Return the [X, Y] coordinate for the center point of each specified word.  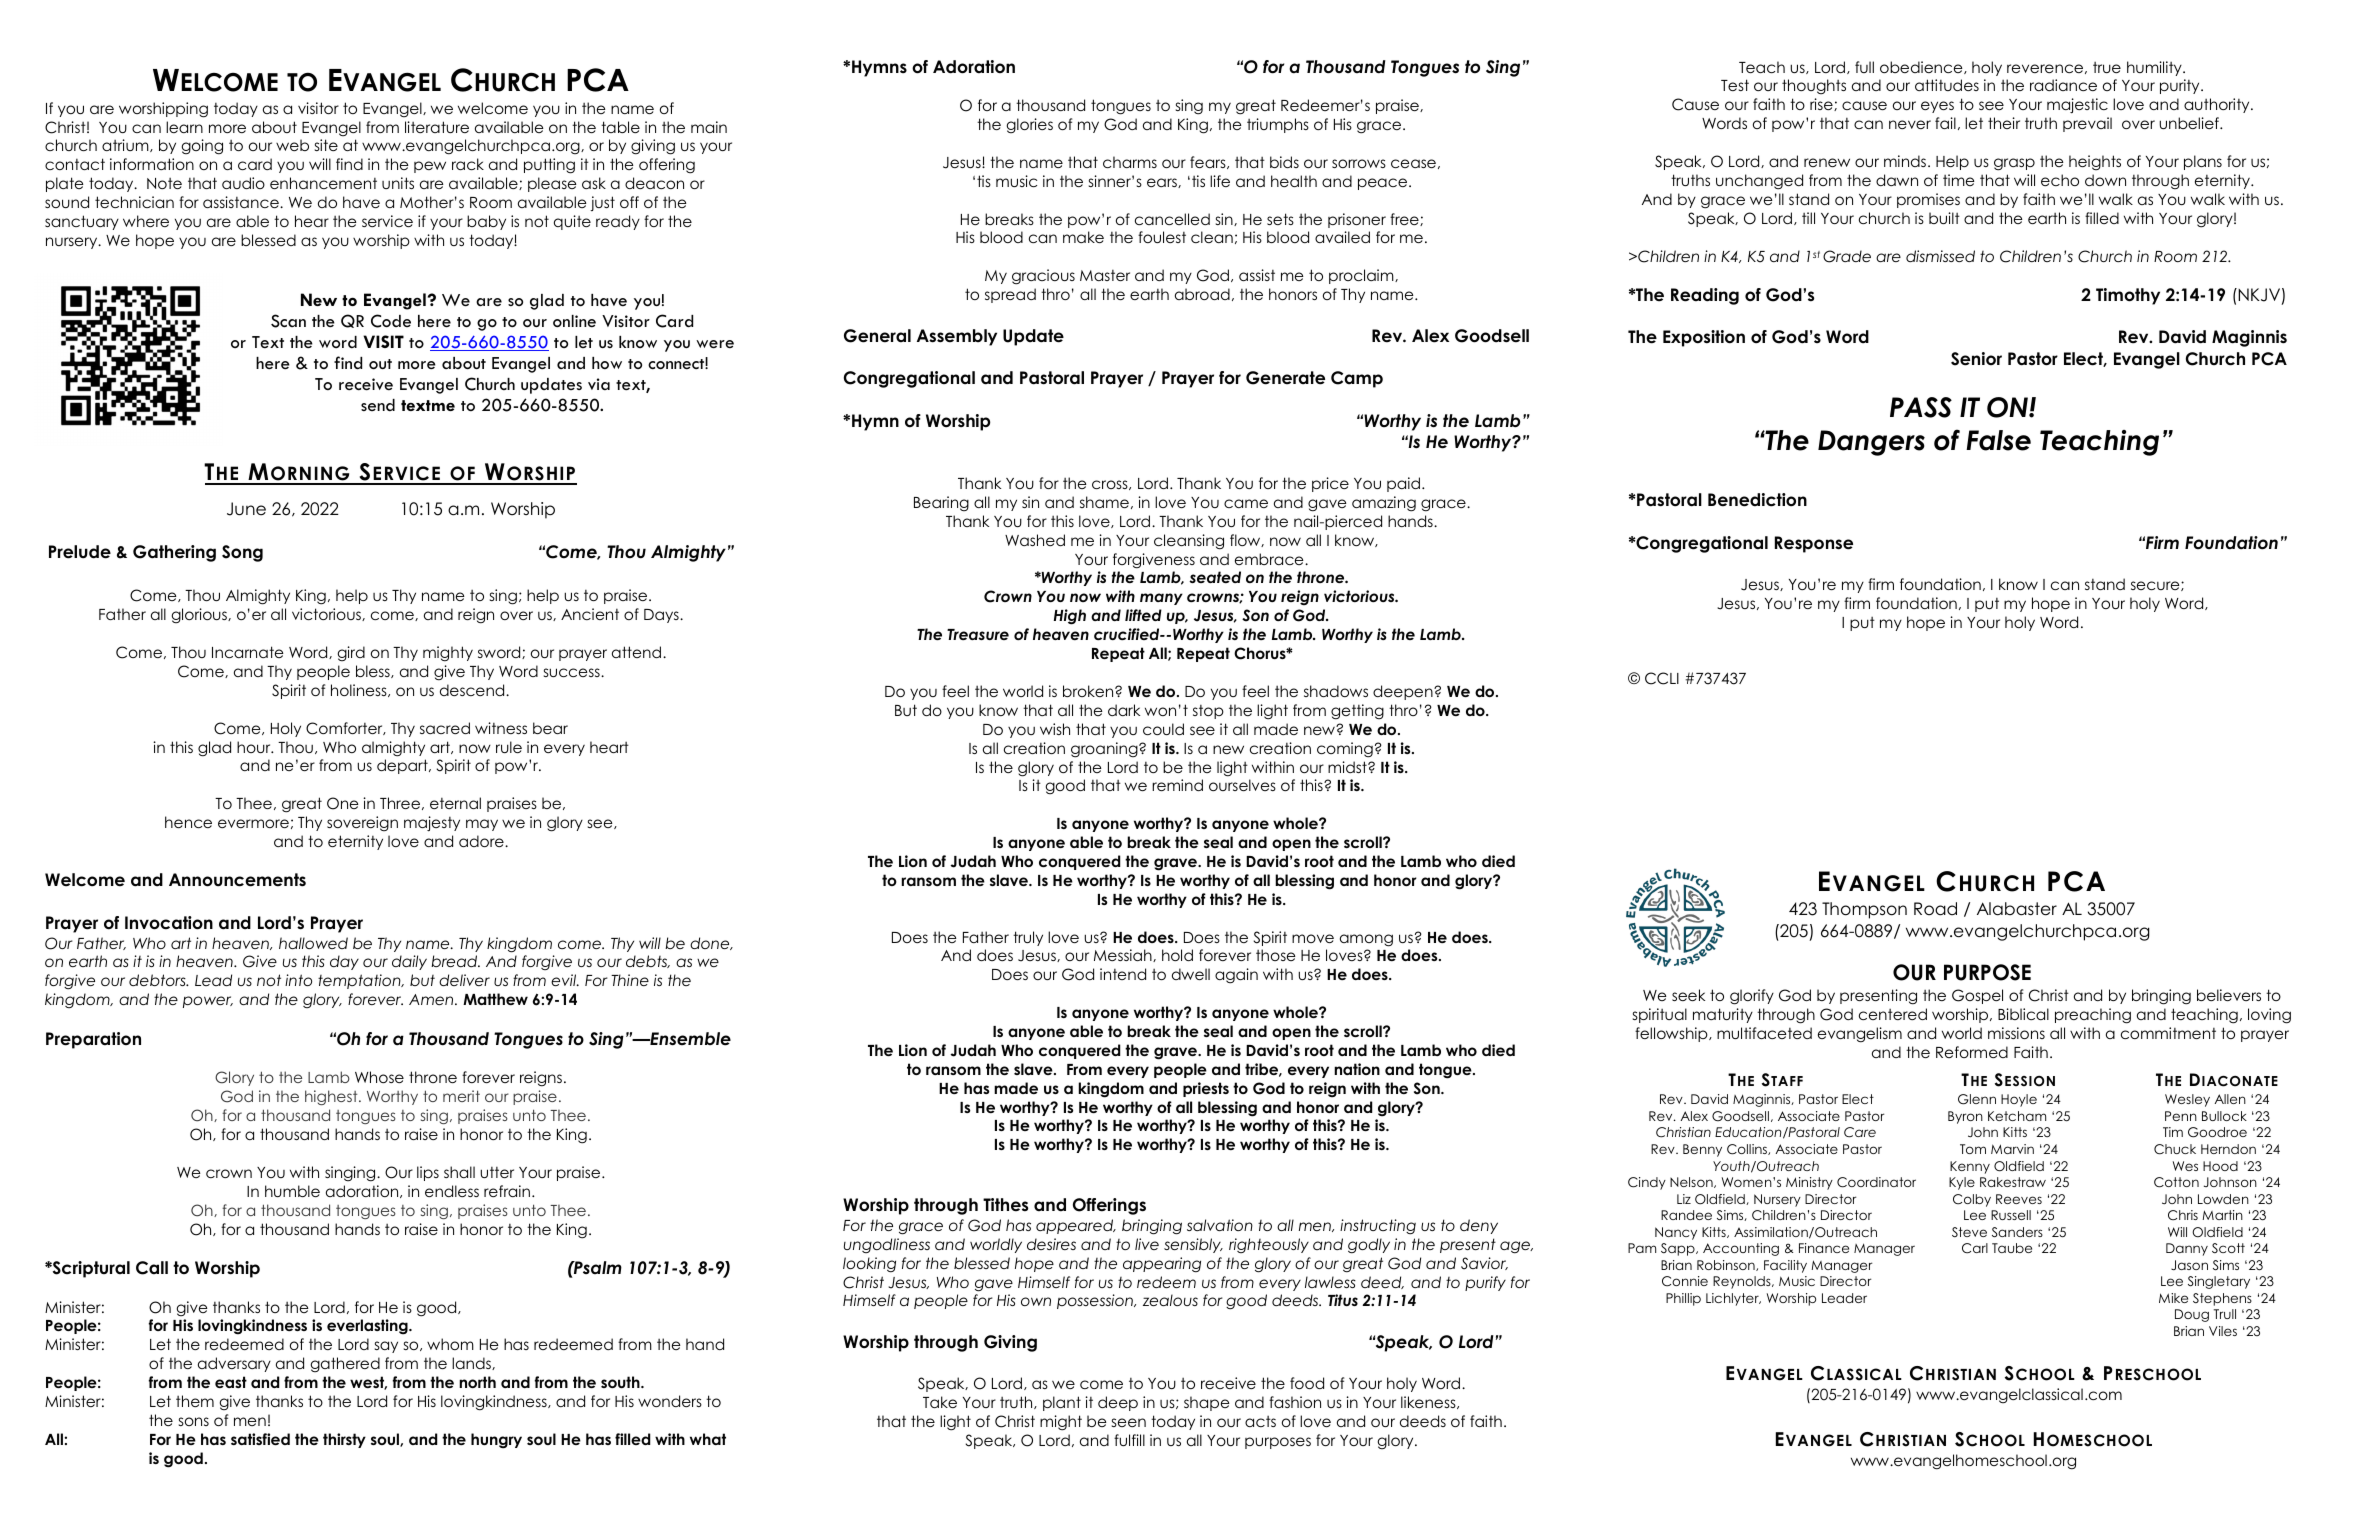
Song [242, 553]
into [298, 980]
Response [1814, 544]
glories [1030, 125]
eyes [1937, 107]
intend [1123, 974]
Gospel [1977, 996]
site [326, 145]
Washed [1035, 540]
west [368, 1383]
